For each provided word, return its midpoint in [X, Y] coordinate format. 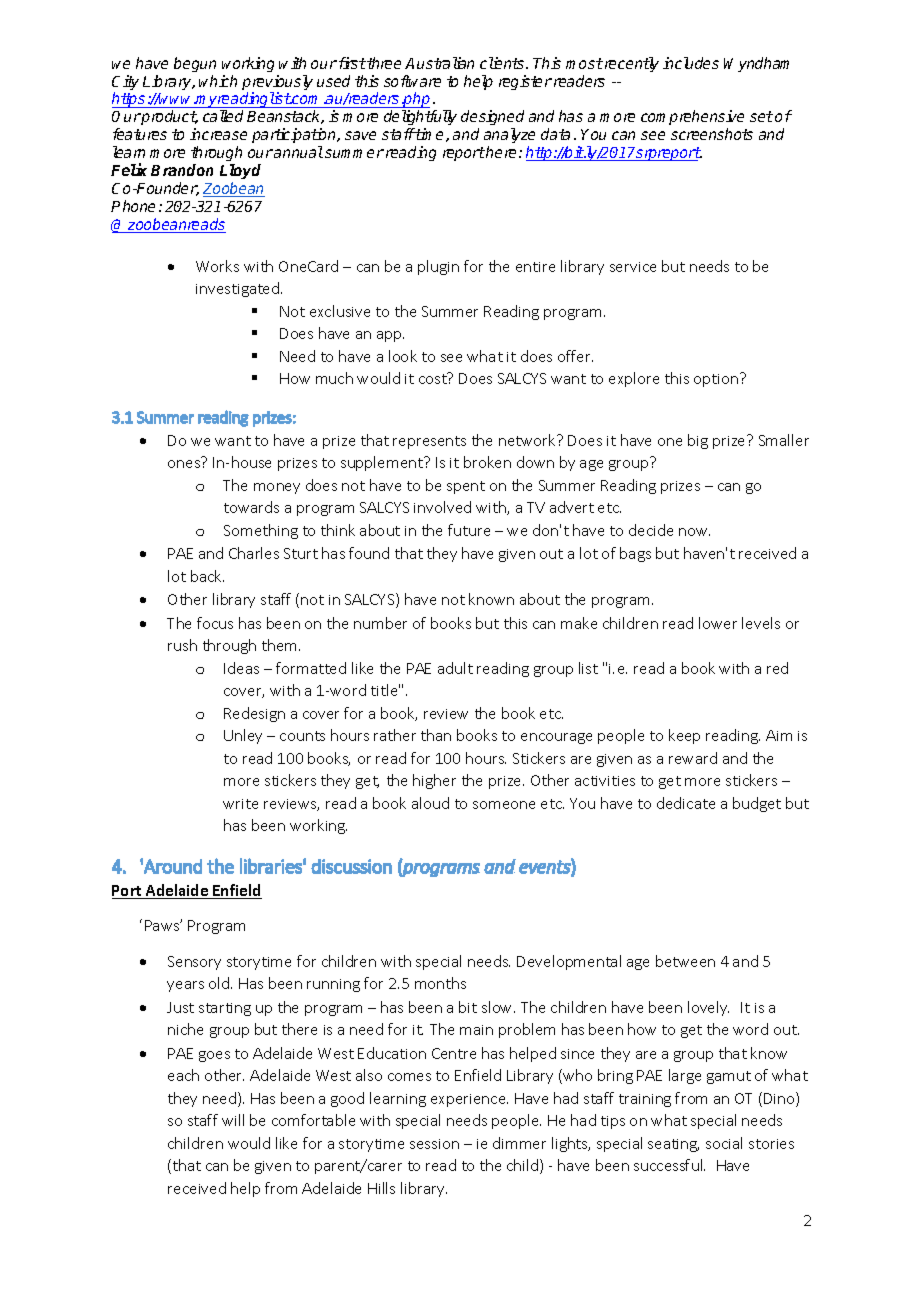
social [724, 1143]
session [434, 1144]
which [218, 81]
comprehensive [692, 119]
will [233, 1120]
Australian [439, 63]
